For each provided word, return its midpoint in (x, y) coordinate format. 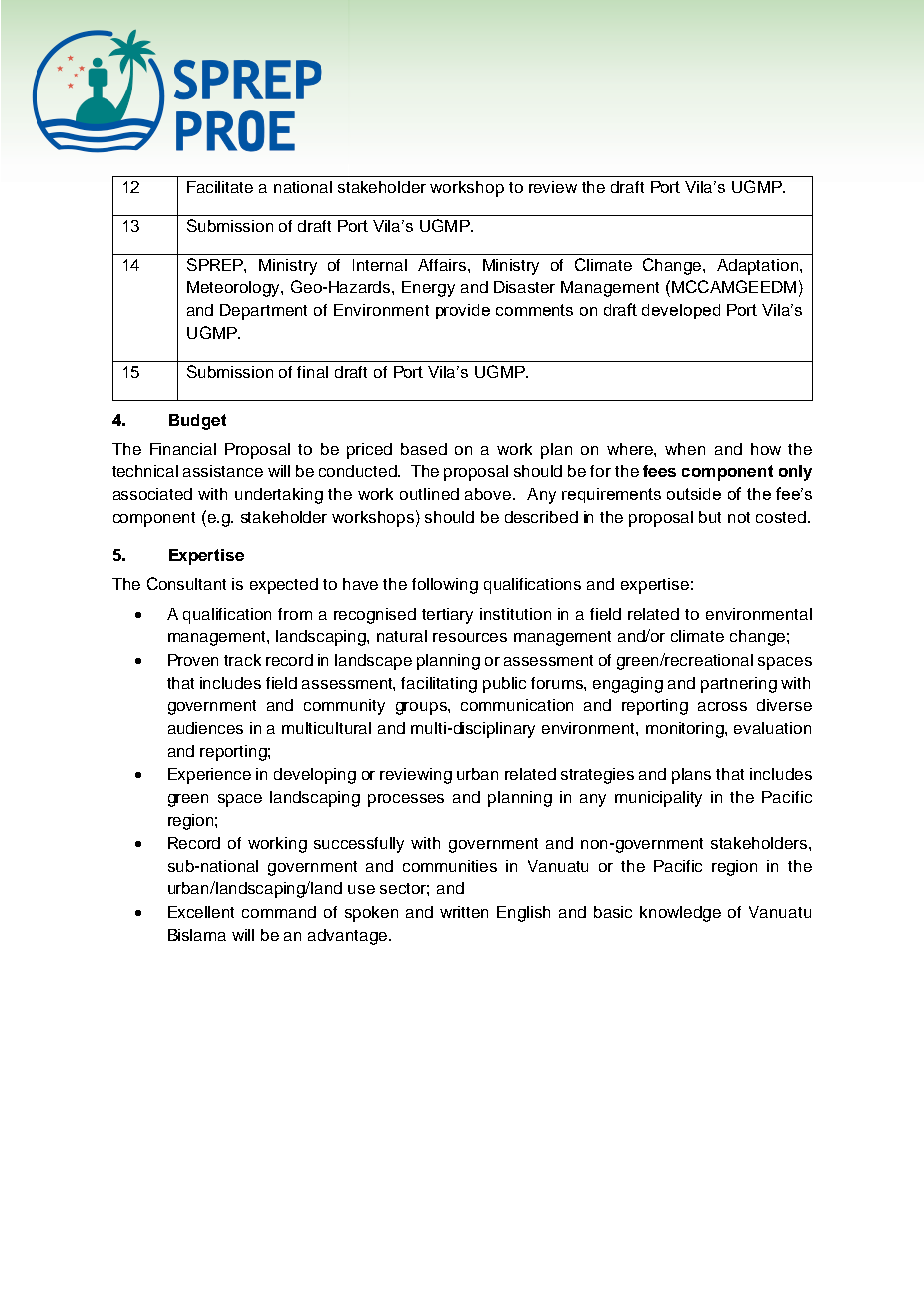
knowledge (680, 914)
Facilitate (220, 187)
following (445, 586)
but (710, 517)
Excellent (201, 912)
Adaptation (759, 267)
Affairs (443, 265)
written (464, 912)
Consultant (186, 583)
